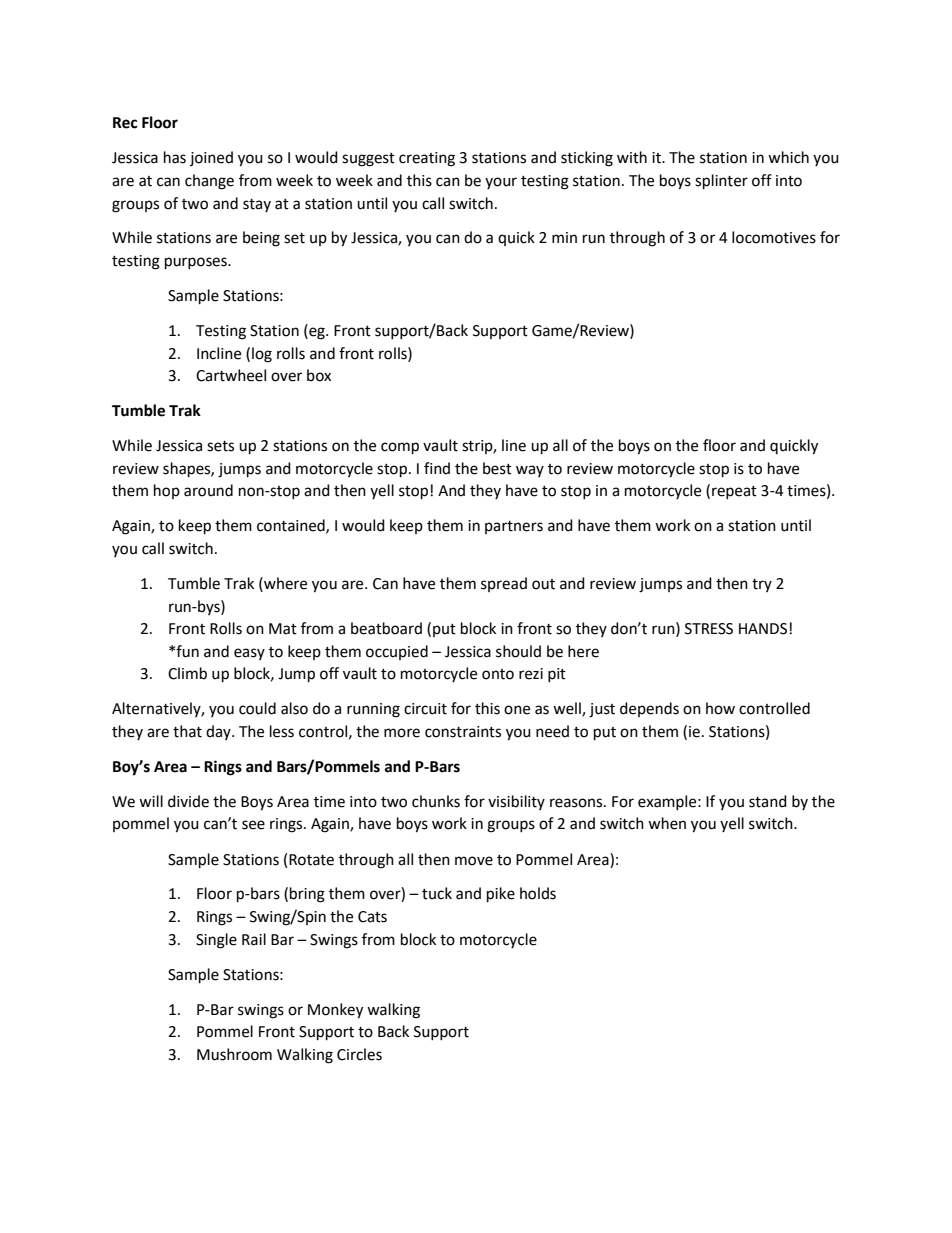 Image resolution: width=952 pixels, height=1233 pixels. Describe the element at coordinates (283, 629) in the image. I see `Mat` at that location.
